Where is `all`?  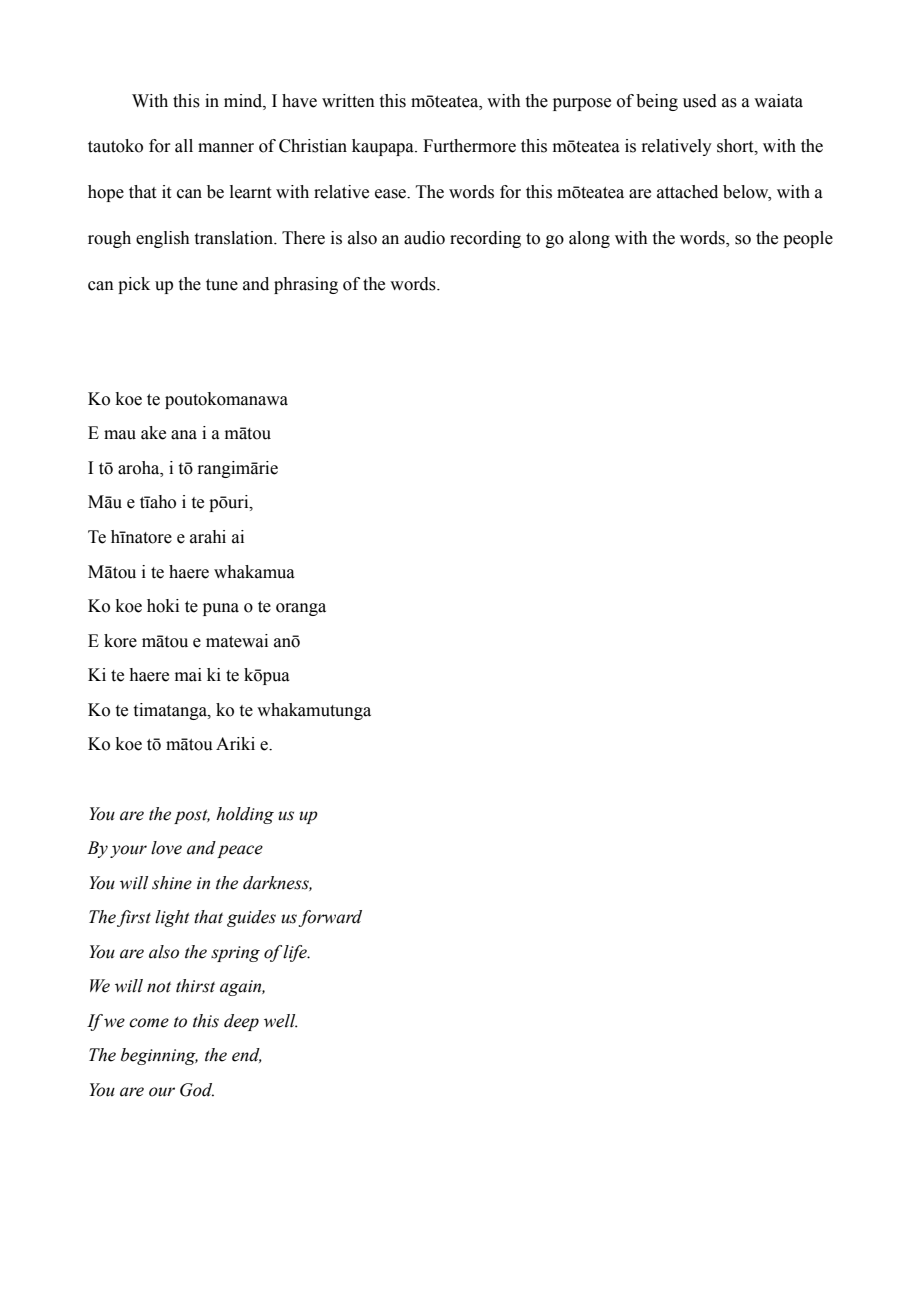
all is located at coordinates (184, 146).
